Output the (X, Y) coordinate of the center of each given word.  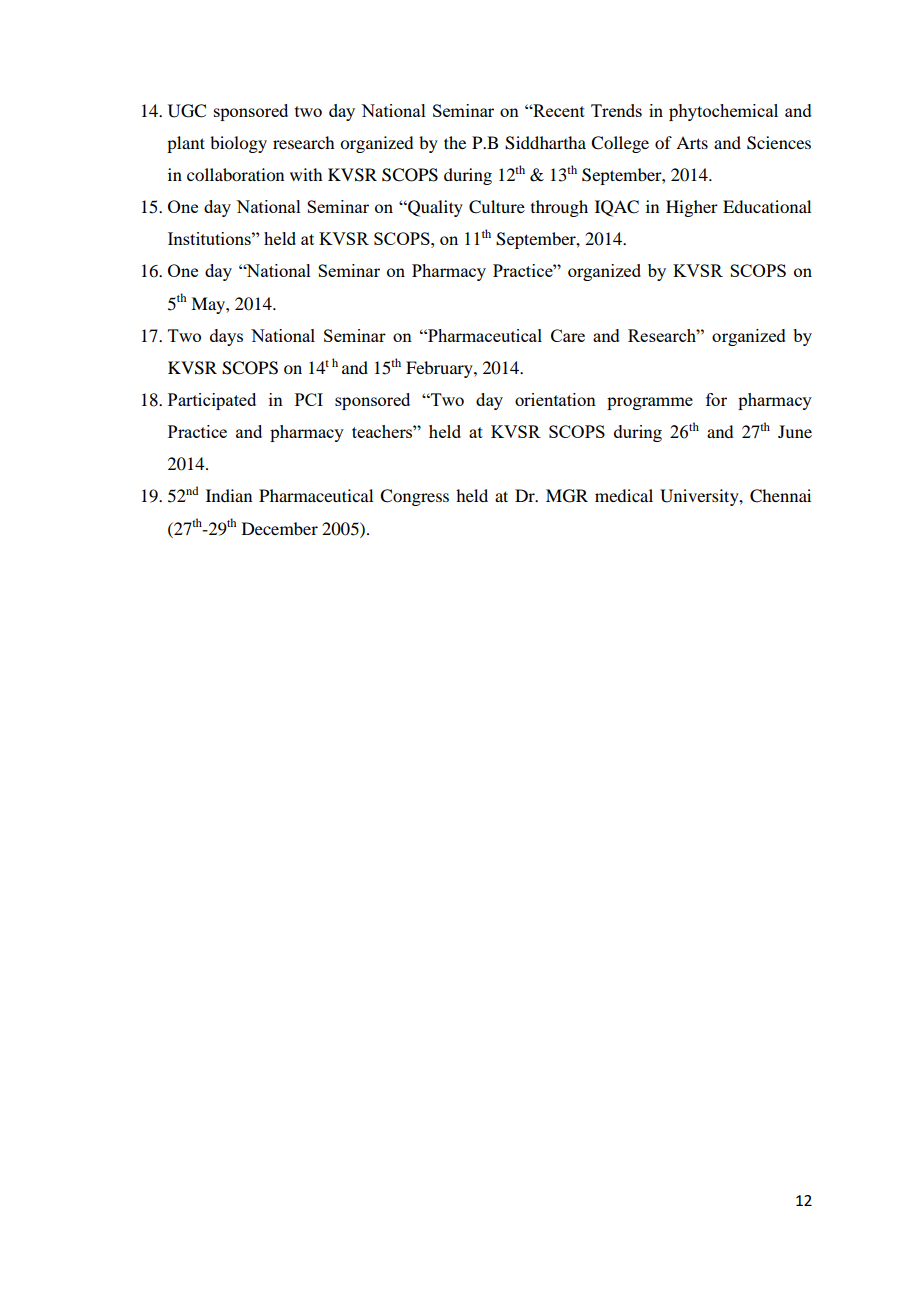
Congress (414, 497)
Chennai (780, 496)
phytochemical (723, 112)
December (280, 528)
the (455, 142)
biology (238, 144)
